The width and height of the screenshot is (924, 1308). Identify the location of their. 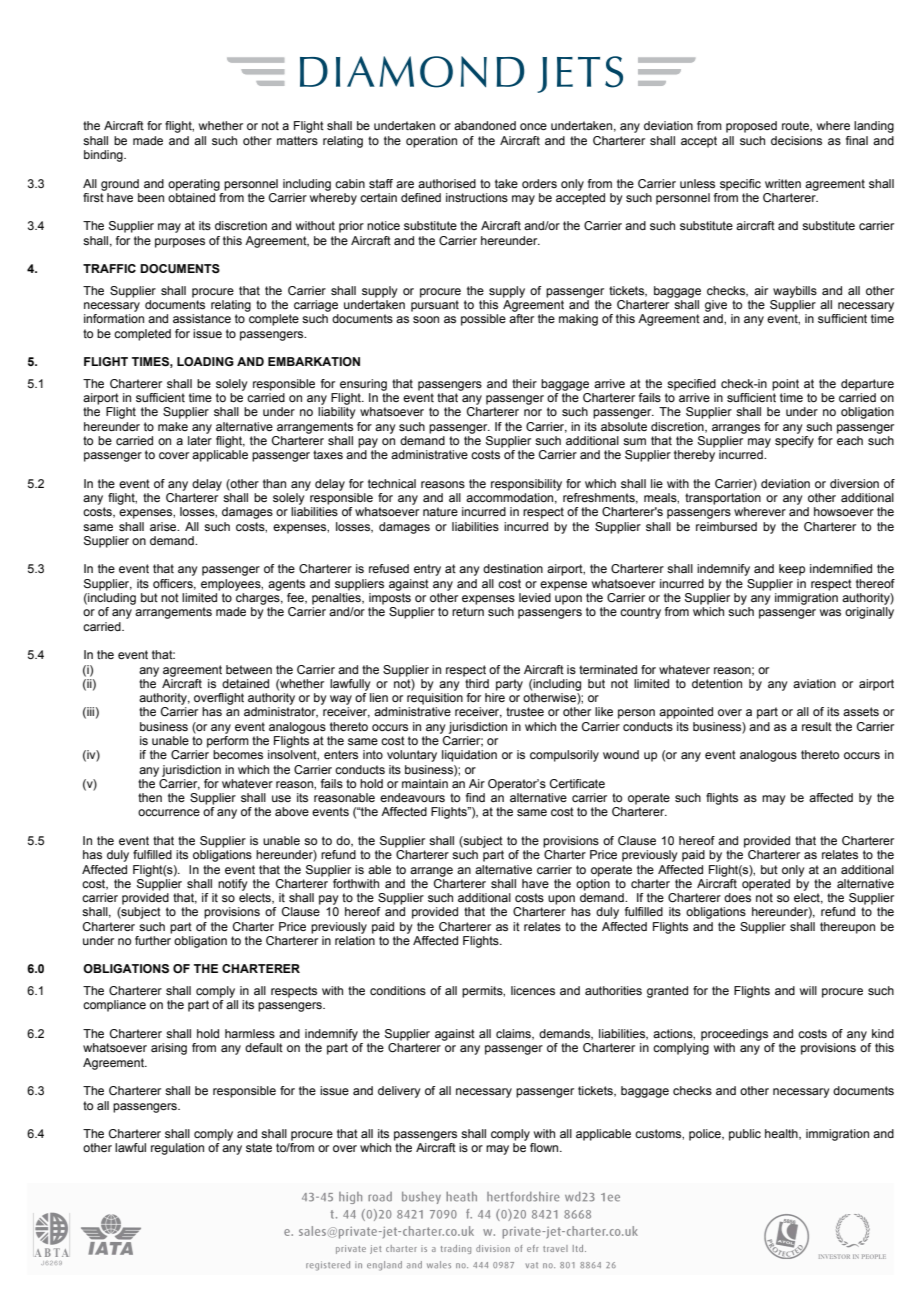
(524, 383).
